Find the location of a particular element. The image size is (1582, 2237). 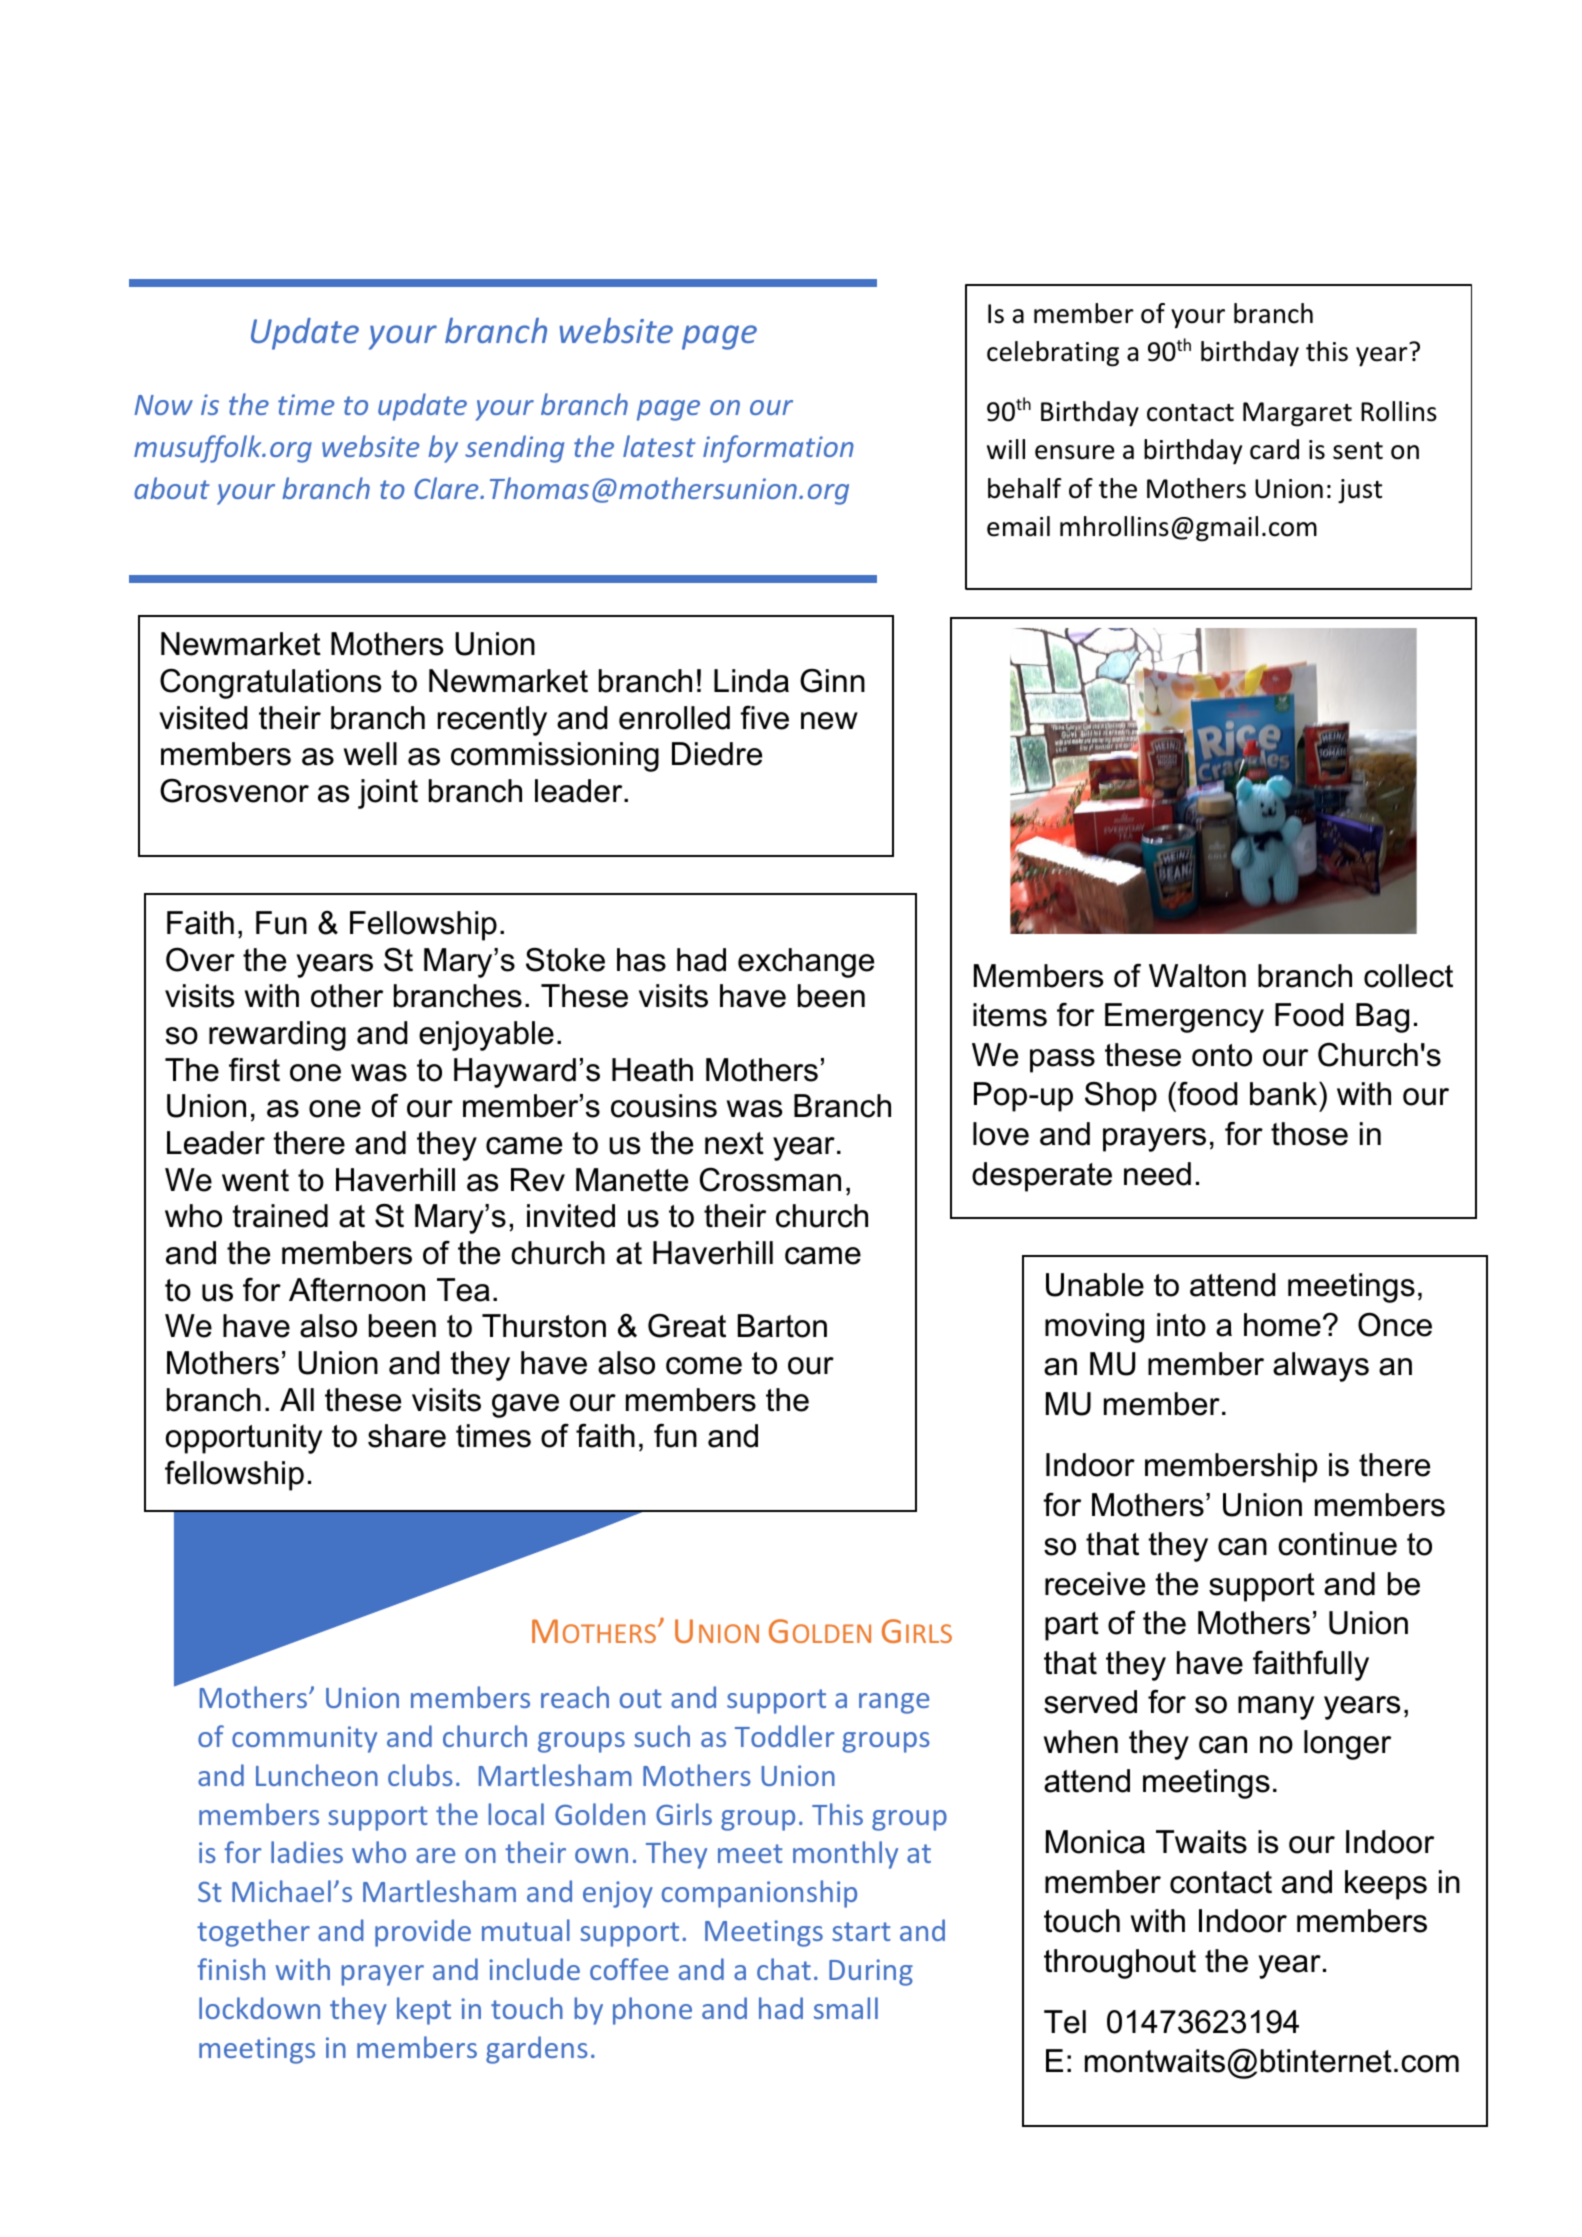

Margaret is located at coordinates (1297, 414).
